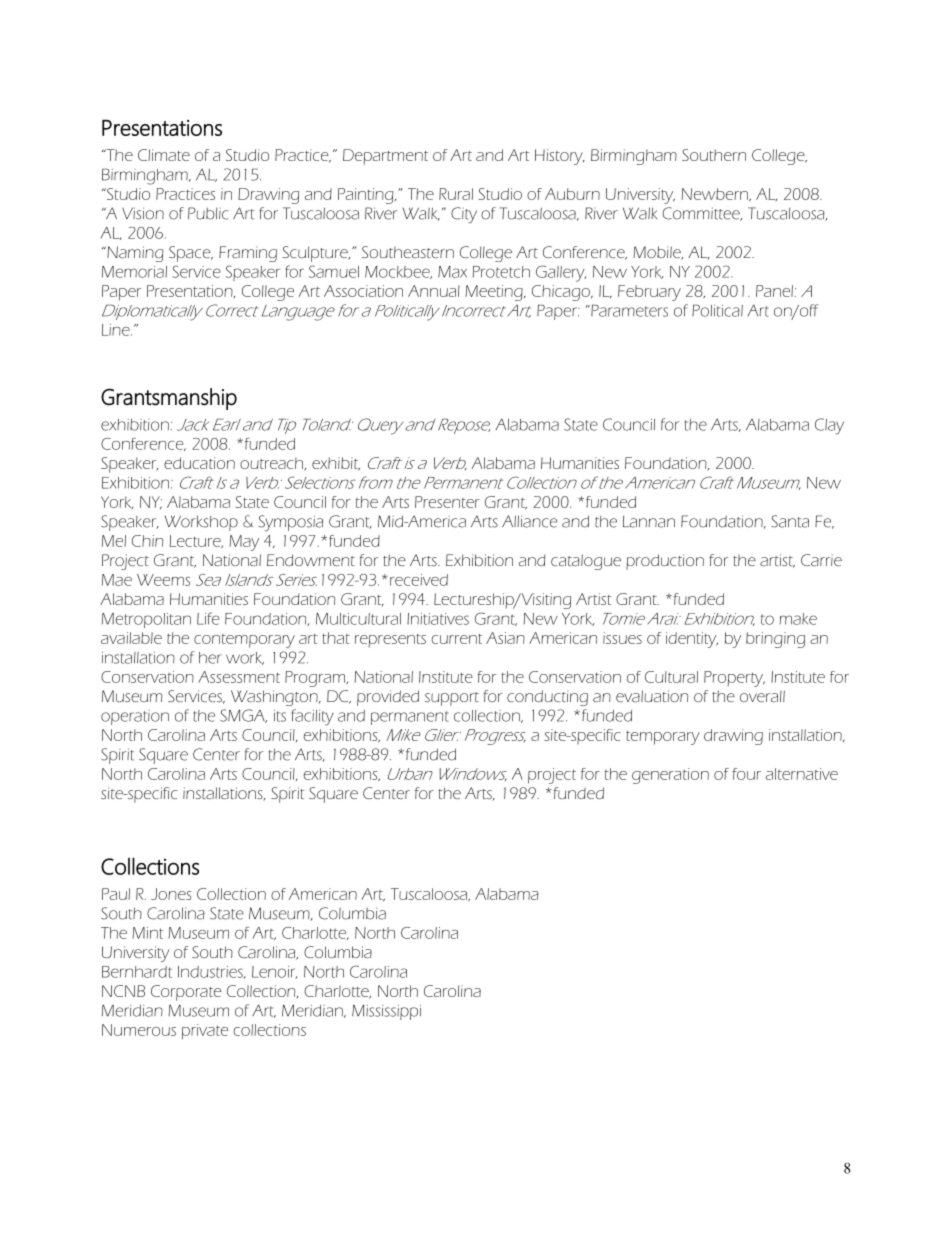 This page has width=952, height=1233. I want to click on support, so click(451, 699).
